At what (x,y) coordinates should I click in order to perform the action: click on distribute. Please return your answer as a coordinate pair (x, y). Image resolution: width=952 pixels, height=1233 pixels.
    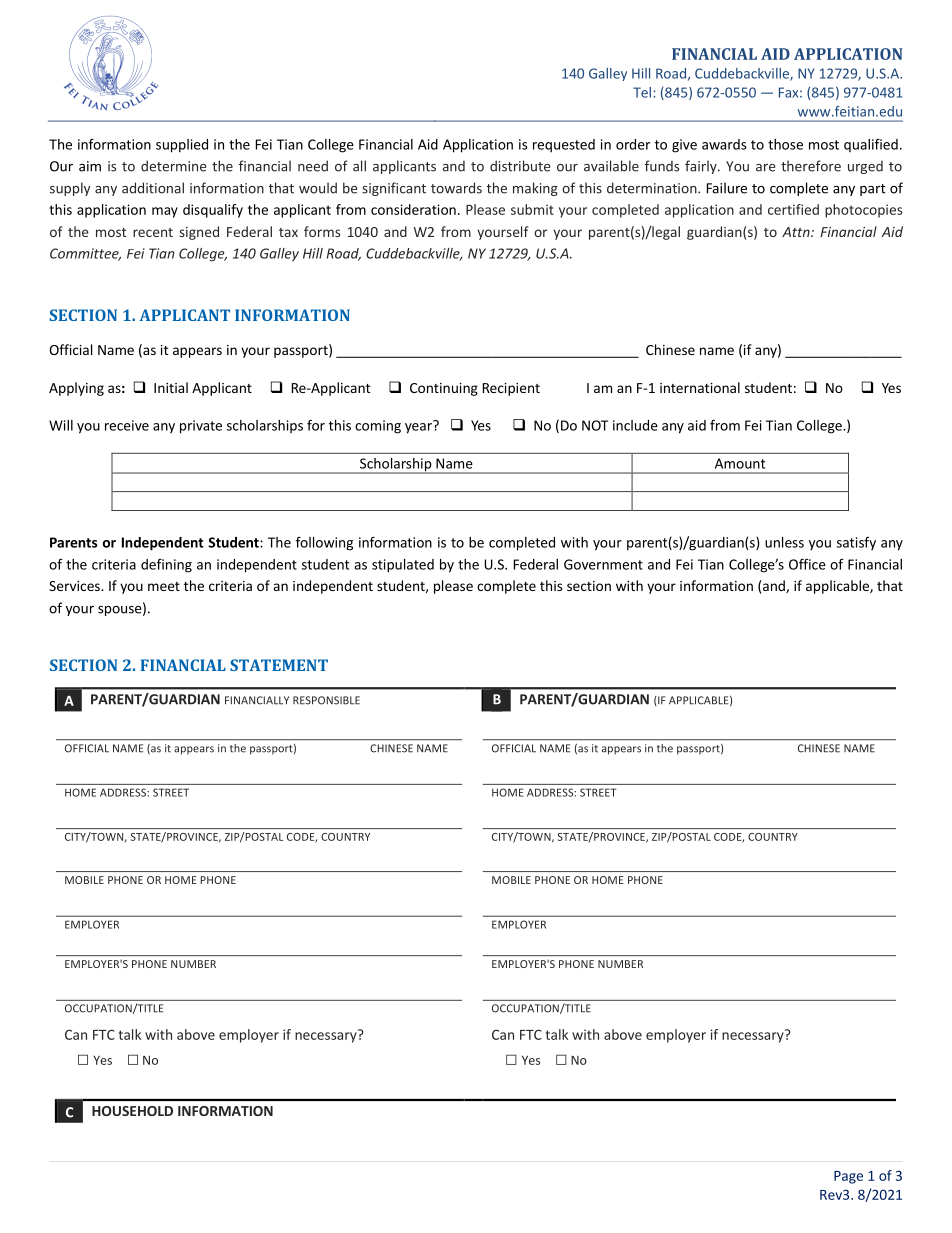
    Looking at the image, I should click on (520, 166).
